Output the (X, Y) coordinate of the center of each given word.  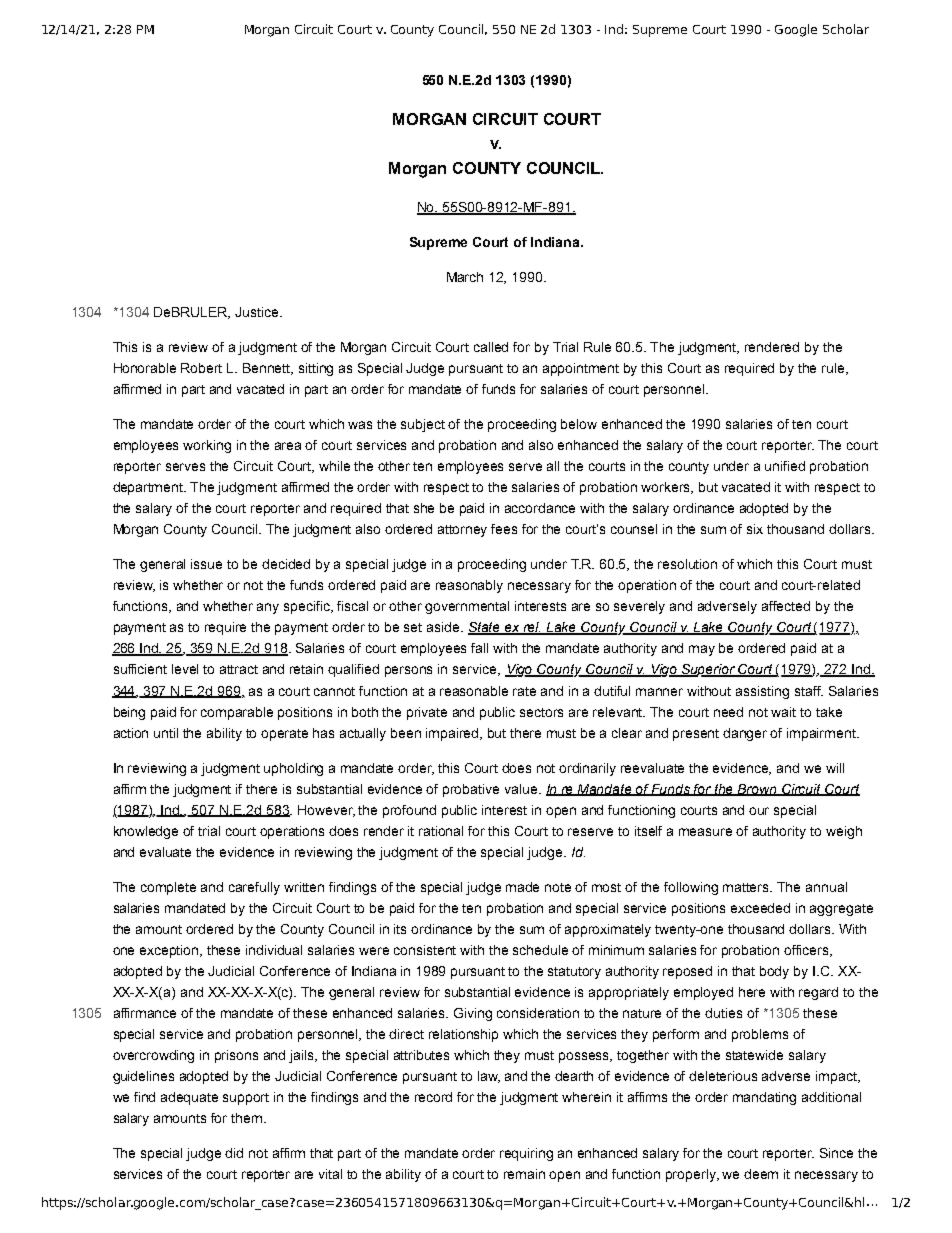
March (465, 277)
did (234, 1153)
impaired (453, 734)
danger (745, 734)
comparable (237, 713)
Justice (258, 312)
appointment (581, 369)
